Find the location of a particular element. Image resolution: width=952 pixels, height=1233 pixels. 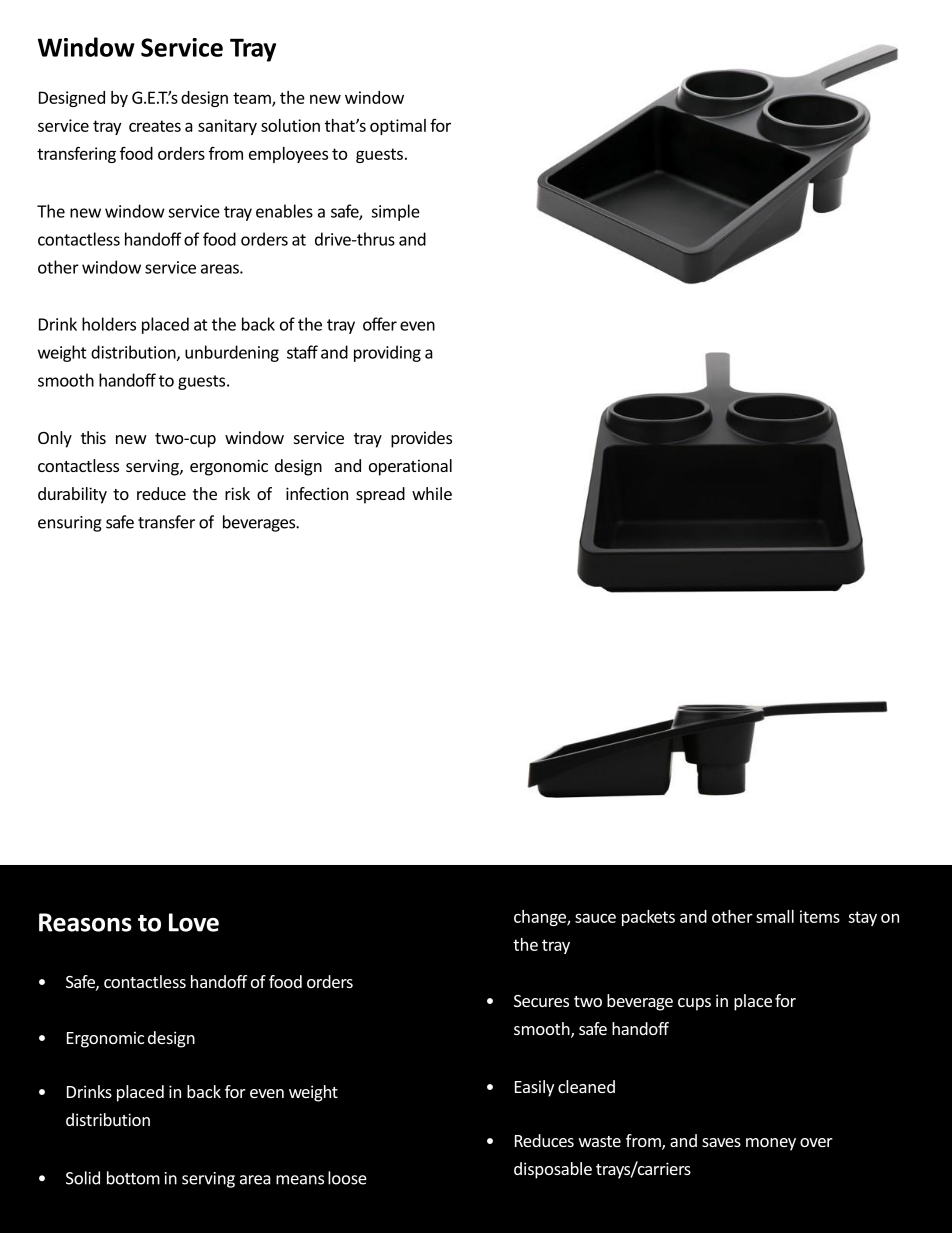

creates is located at coordinates (155, 126).
